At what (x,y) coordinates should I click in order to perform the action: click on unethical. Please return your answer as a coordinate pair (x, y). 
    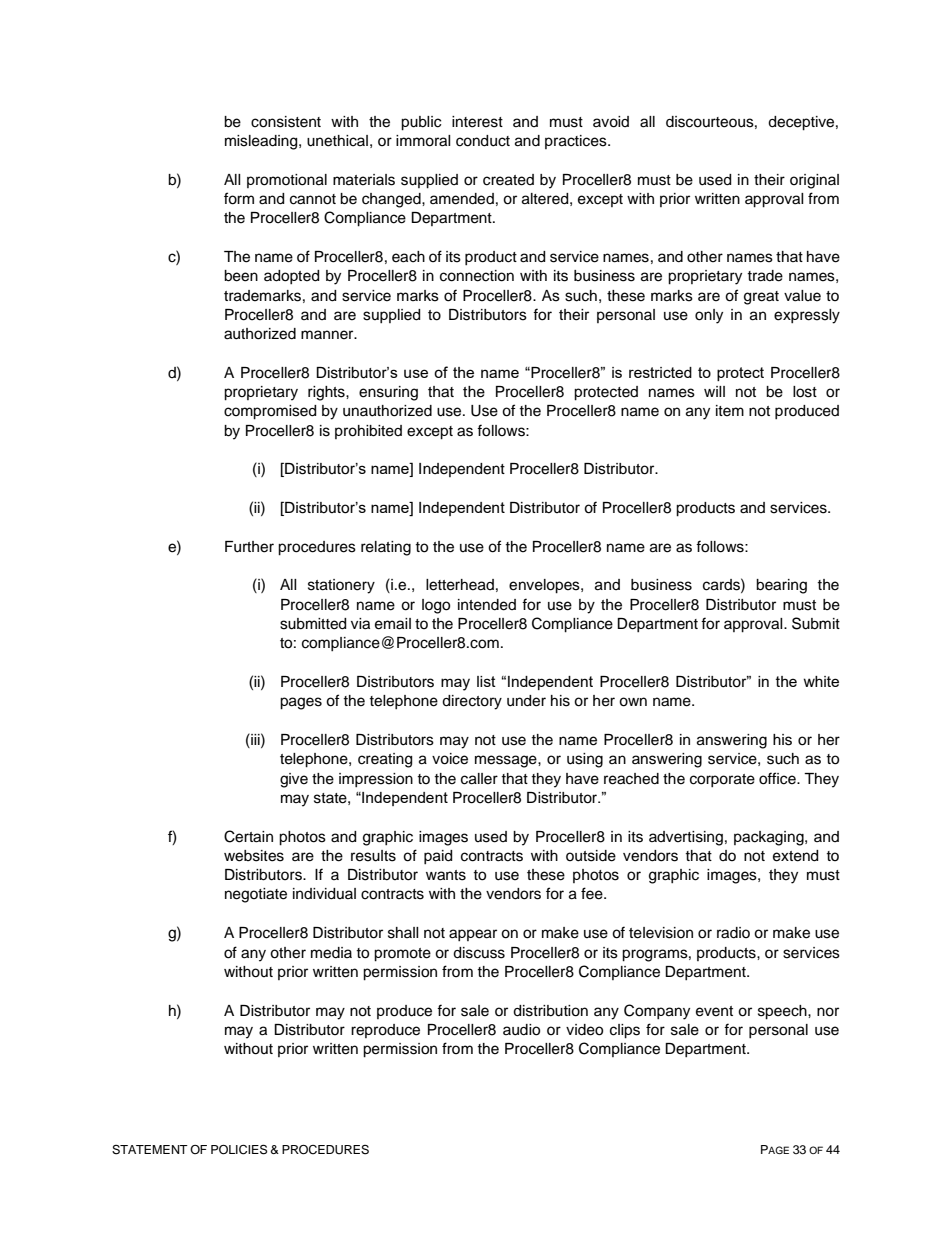
    Looking at the image, I should click on (337, 141).
